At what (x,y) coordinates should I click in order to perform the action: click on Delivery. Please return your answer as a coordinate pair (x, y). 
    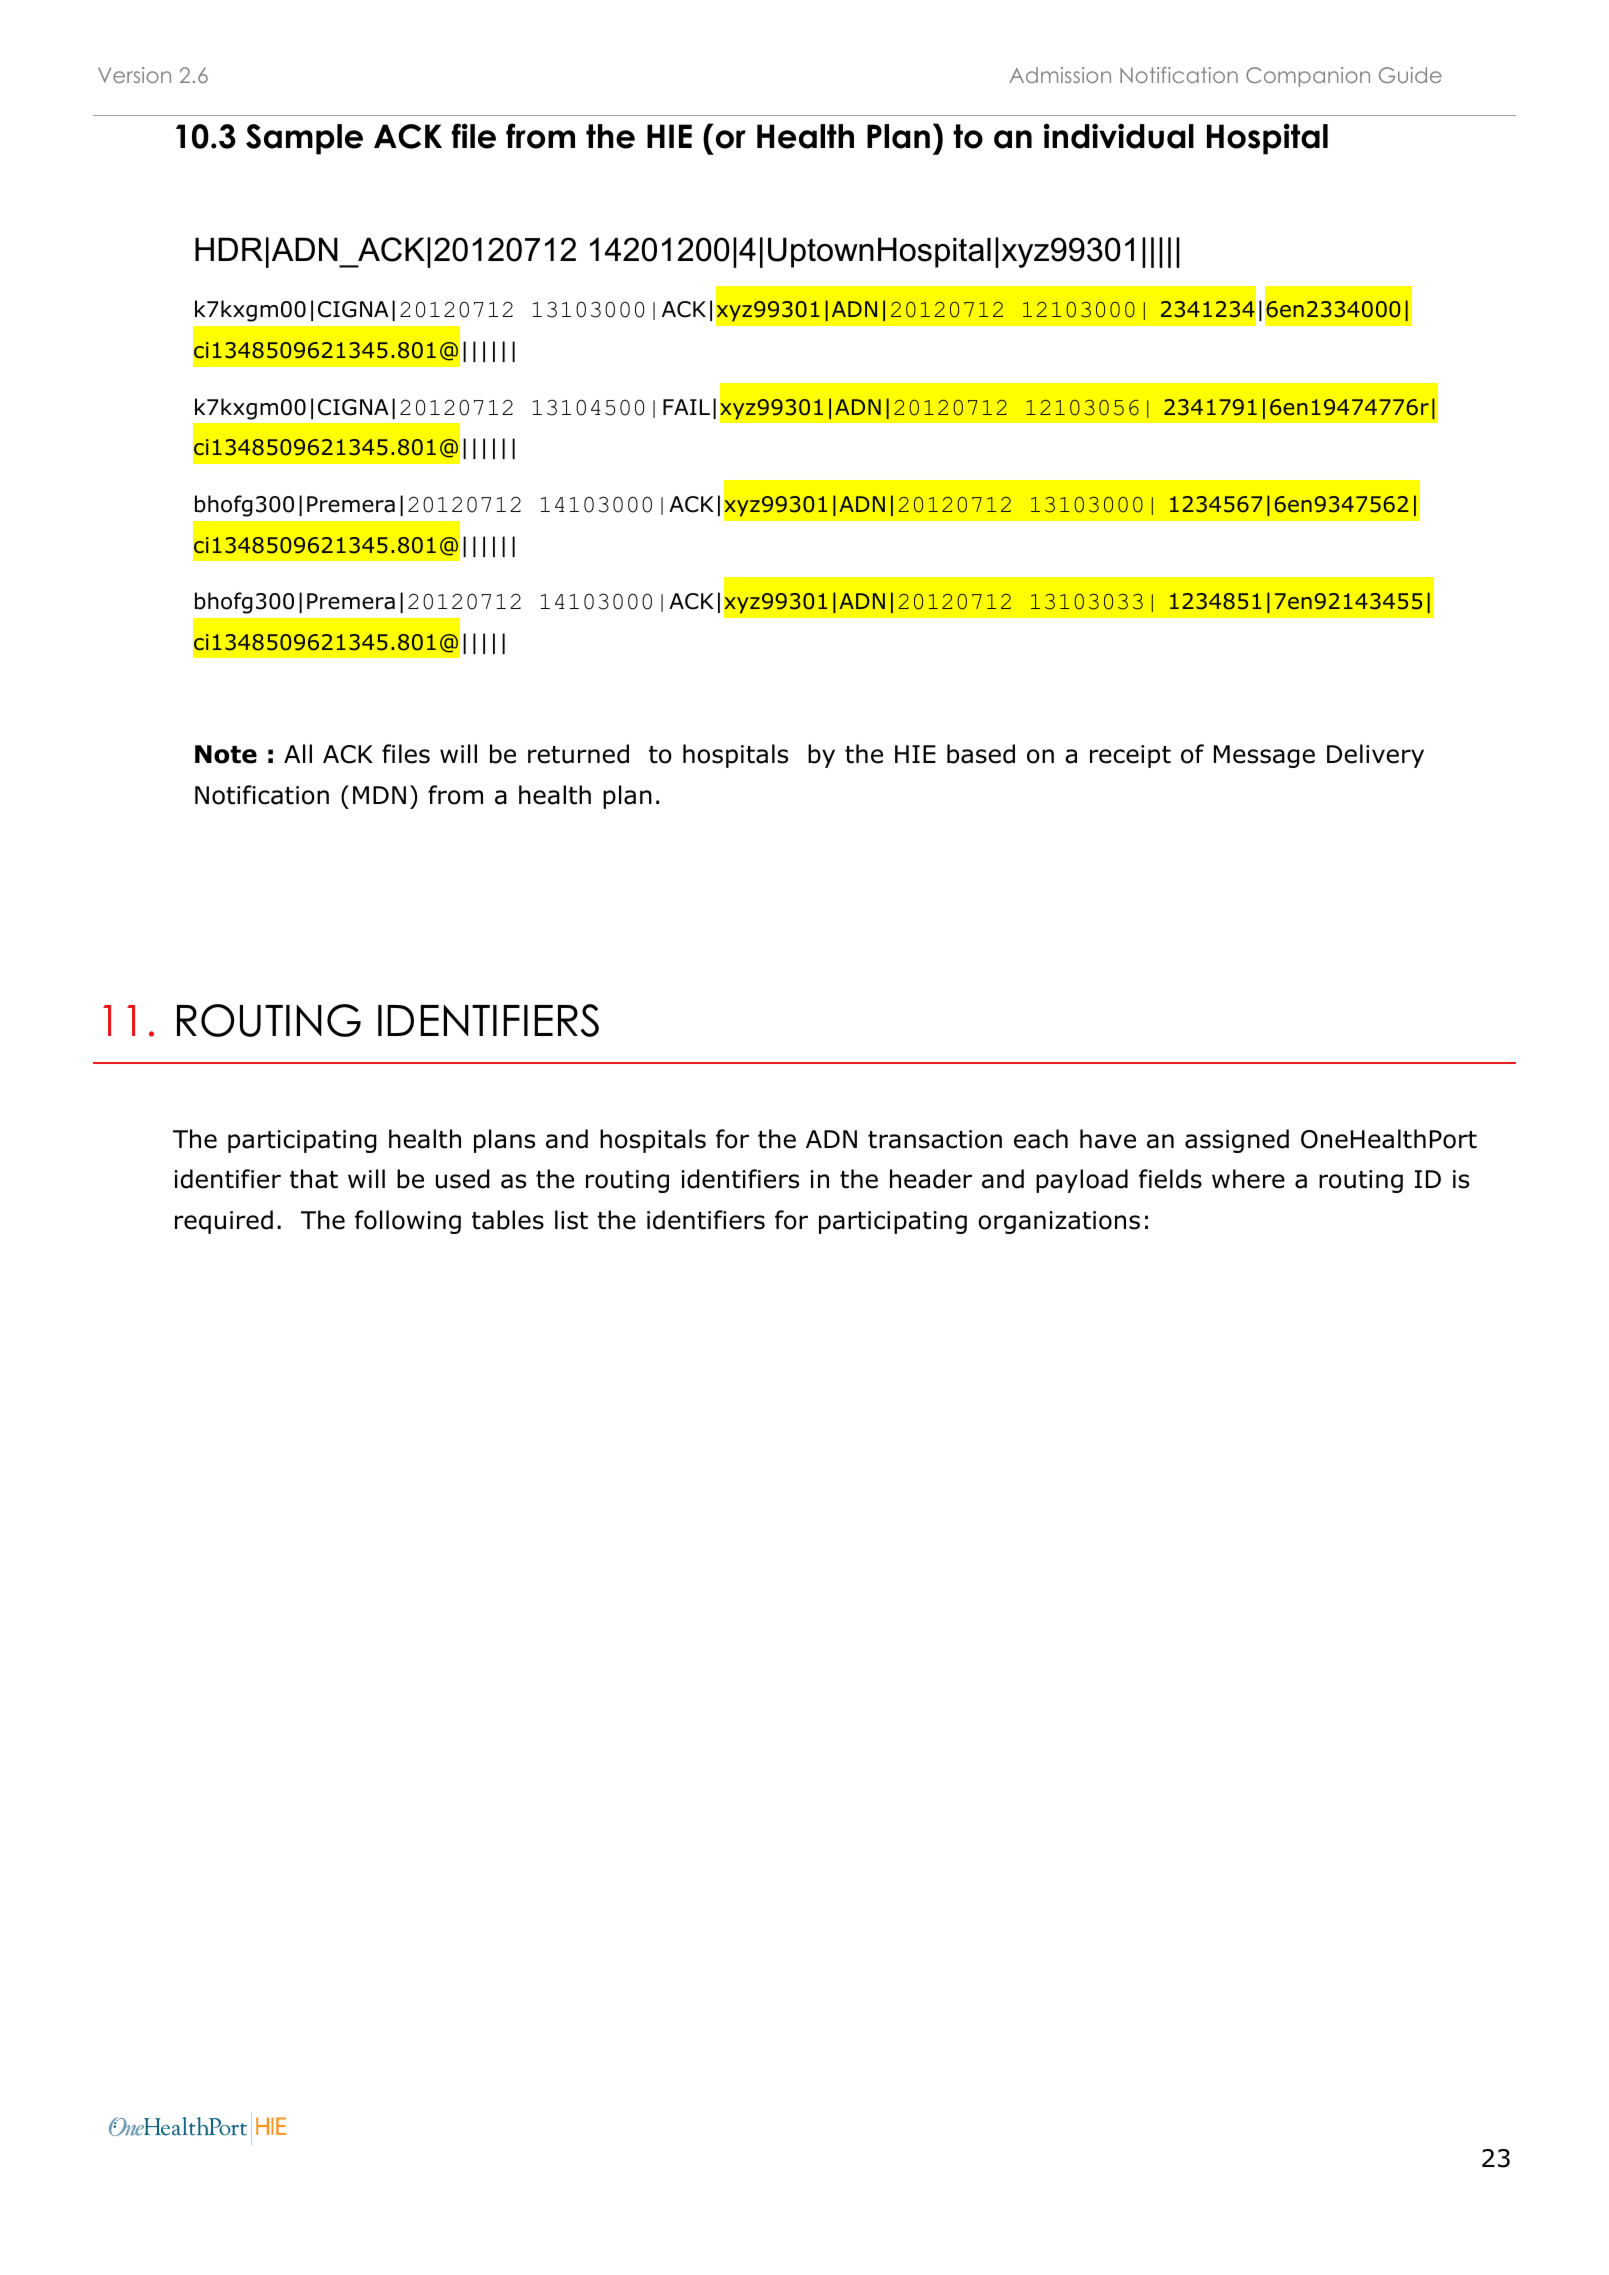
    Looking at the image, I should click on (1375, 756).
